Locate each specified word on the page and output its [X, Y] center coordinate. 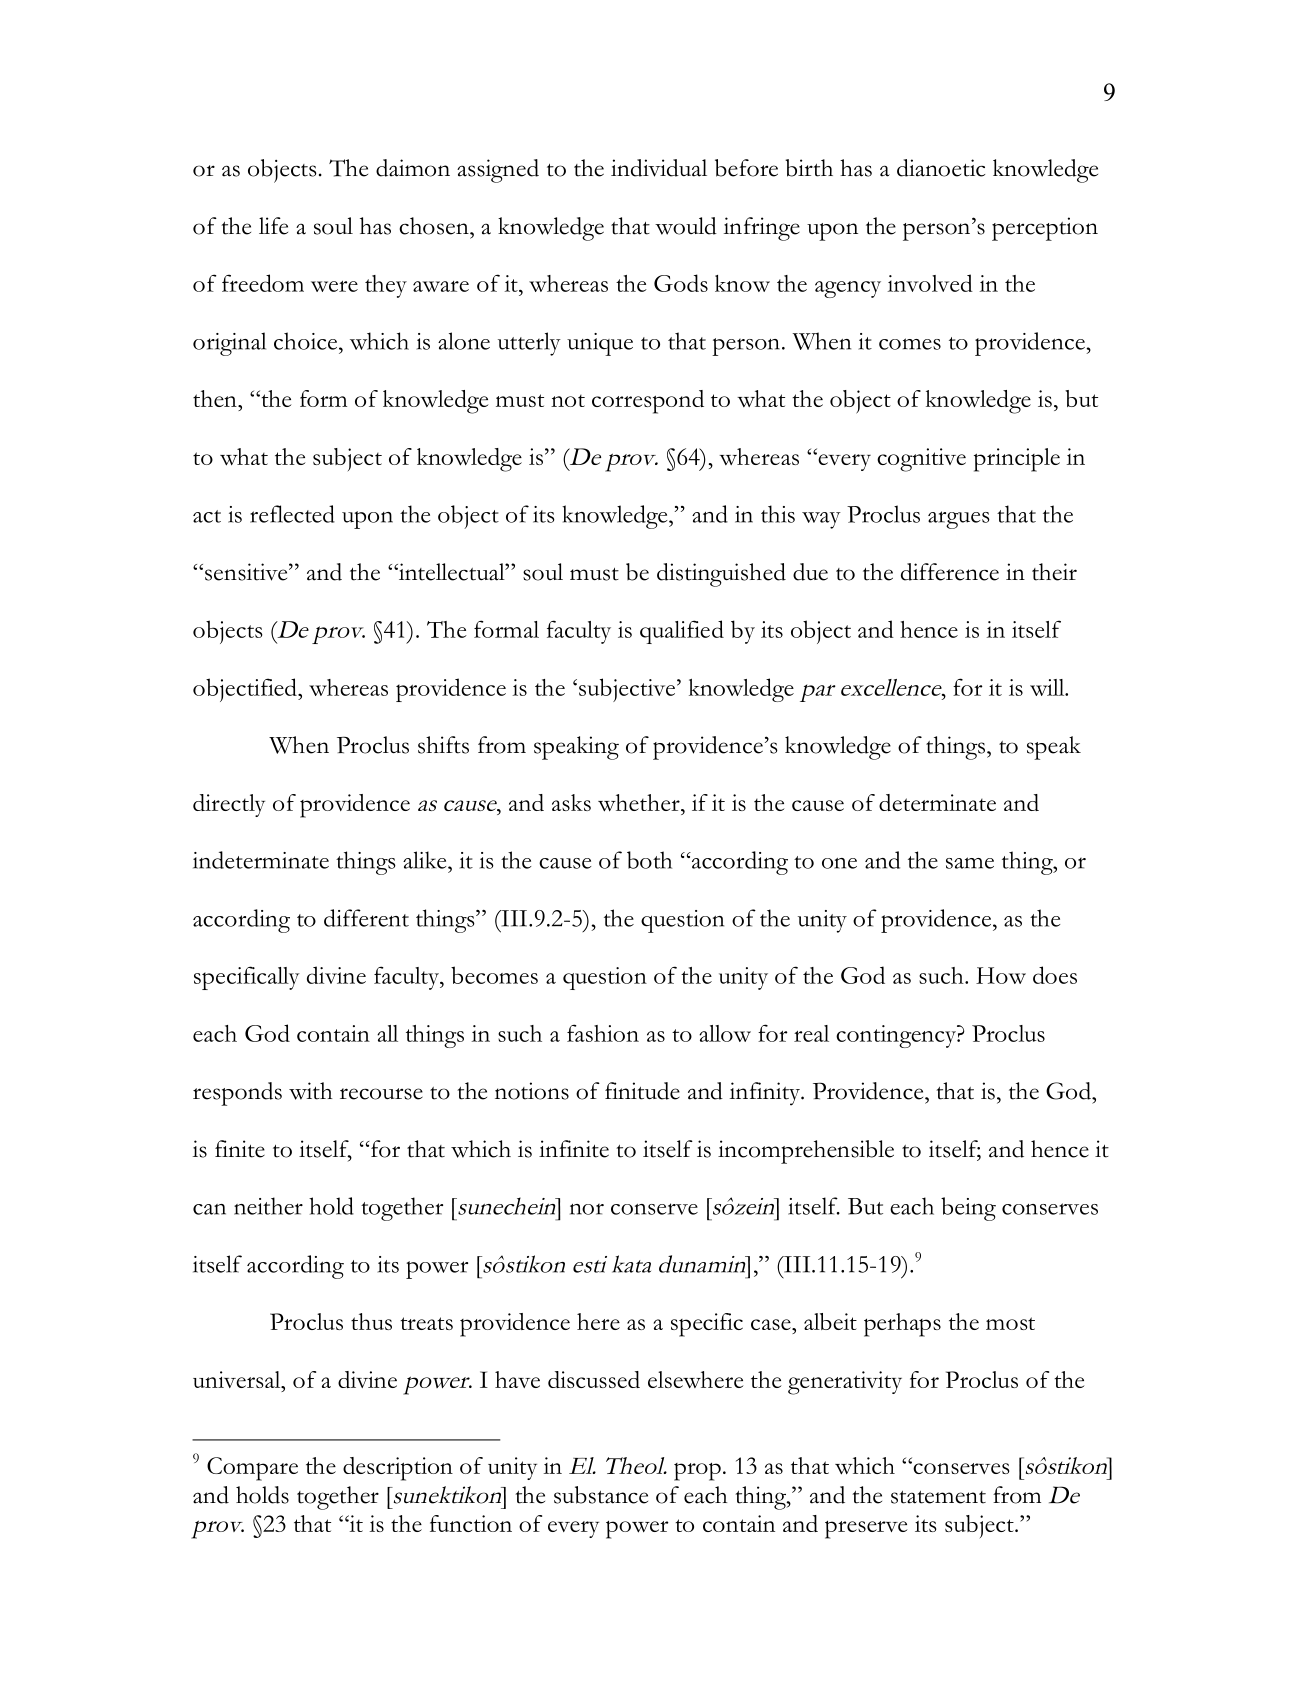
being [968, 1209]
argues [959, 520]
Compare [252, 1469]
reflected [292, 514]
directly [229, 805]
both [649, 860]
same [970, 863]
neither [268, 1206]
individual [659, 168]
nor [587, 1209]
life [273, 226]
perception [1045, 229]
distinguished [721, 575]
